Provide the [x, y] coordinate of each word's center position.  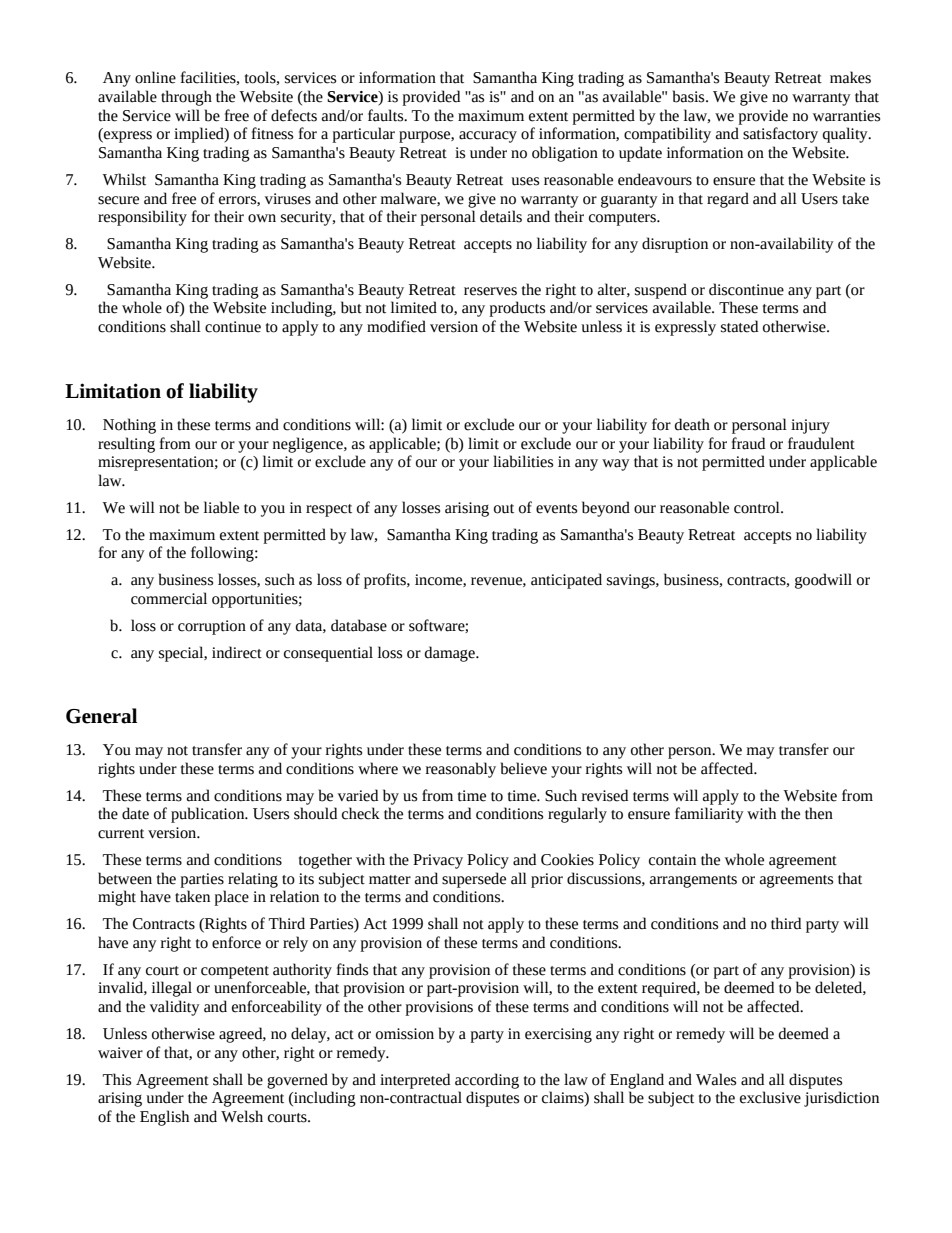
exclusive [770, 1097]
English [164, 1118]
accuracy [488, 137]
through [186, 98]
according [487, 1081]
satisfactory [780, 135]
